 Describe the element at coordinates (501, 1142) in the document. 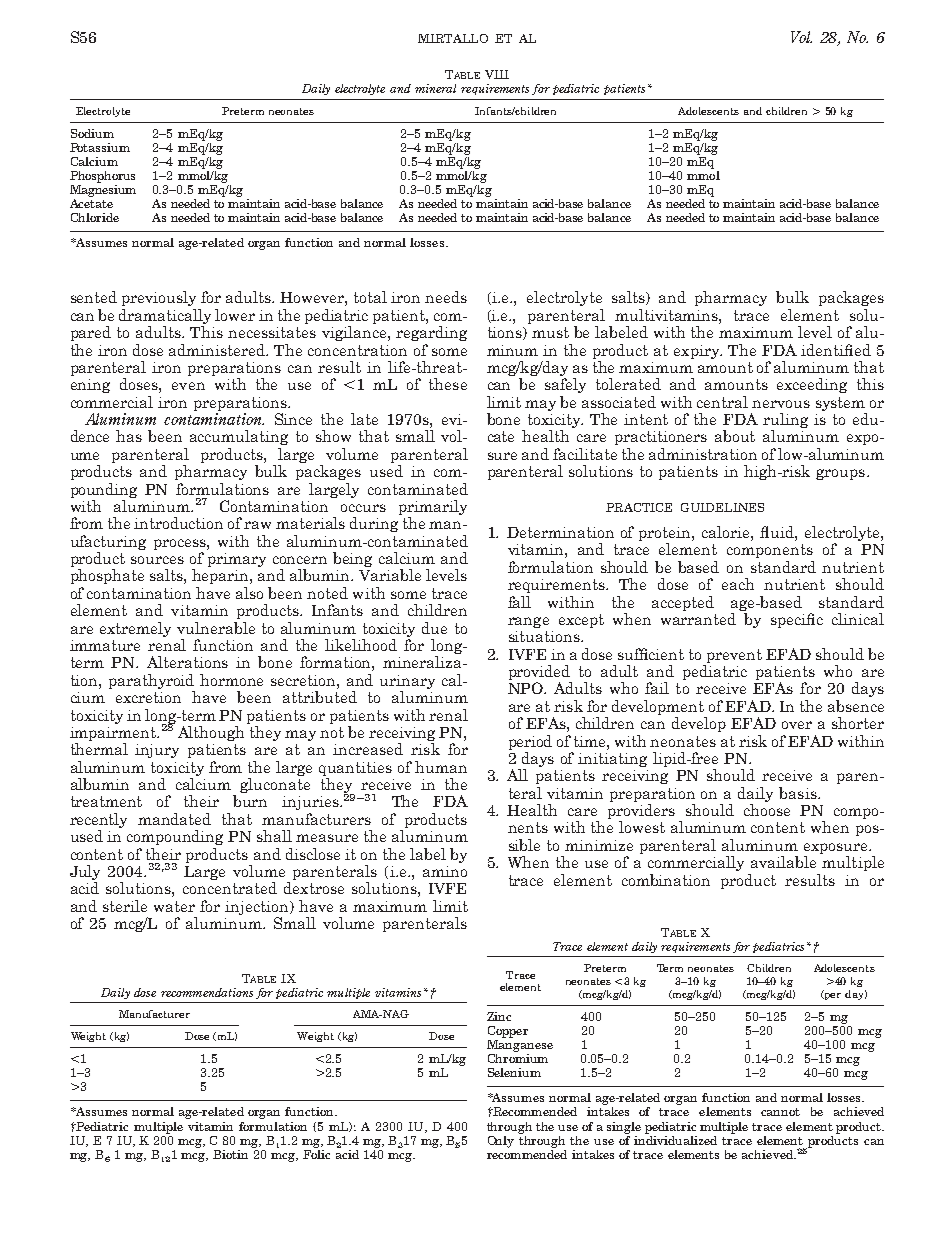

I see `Only` at that location.
